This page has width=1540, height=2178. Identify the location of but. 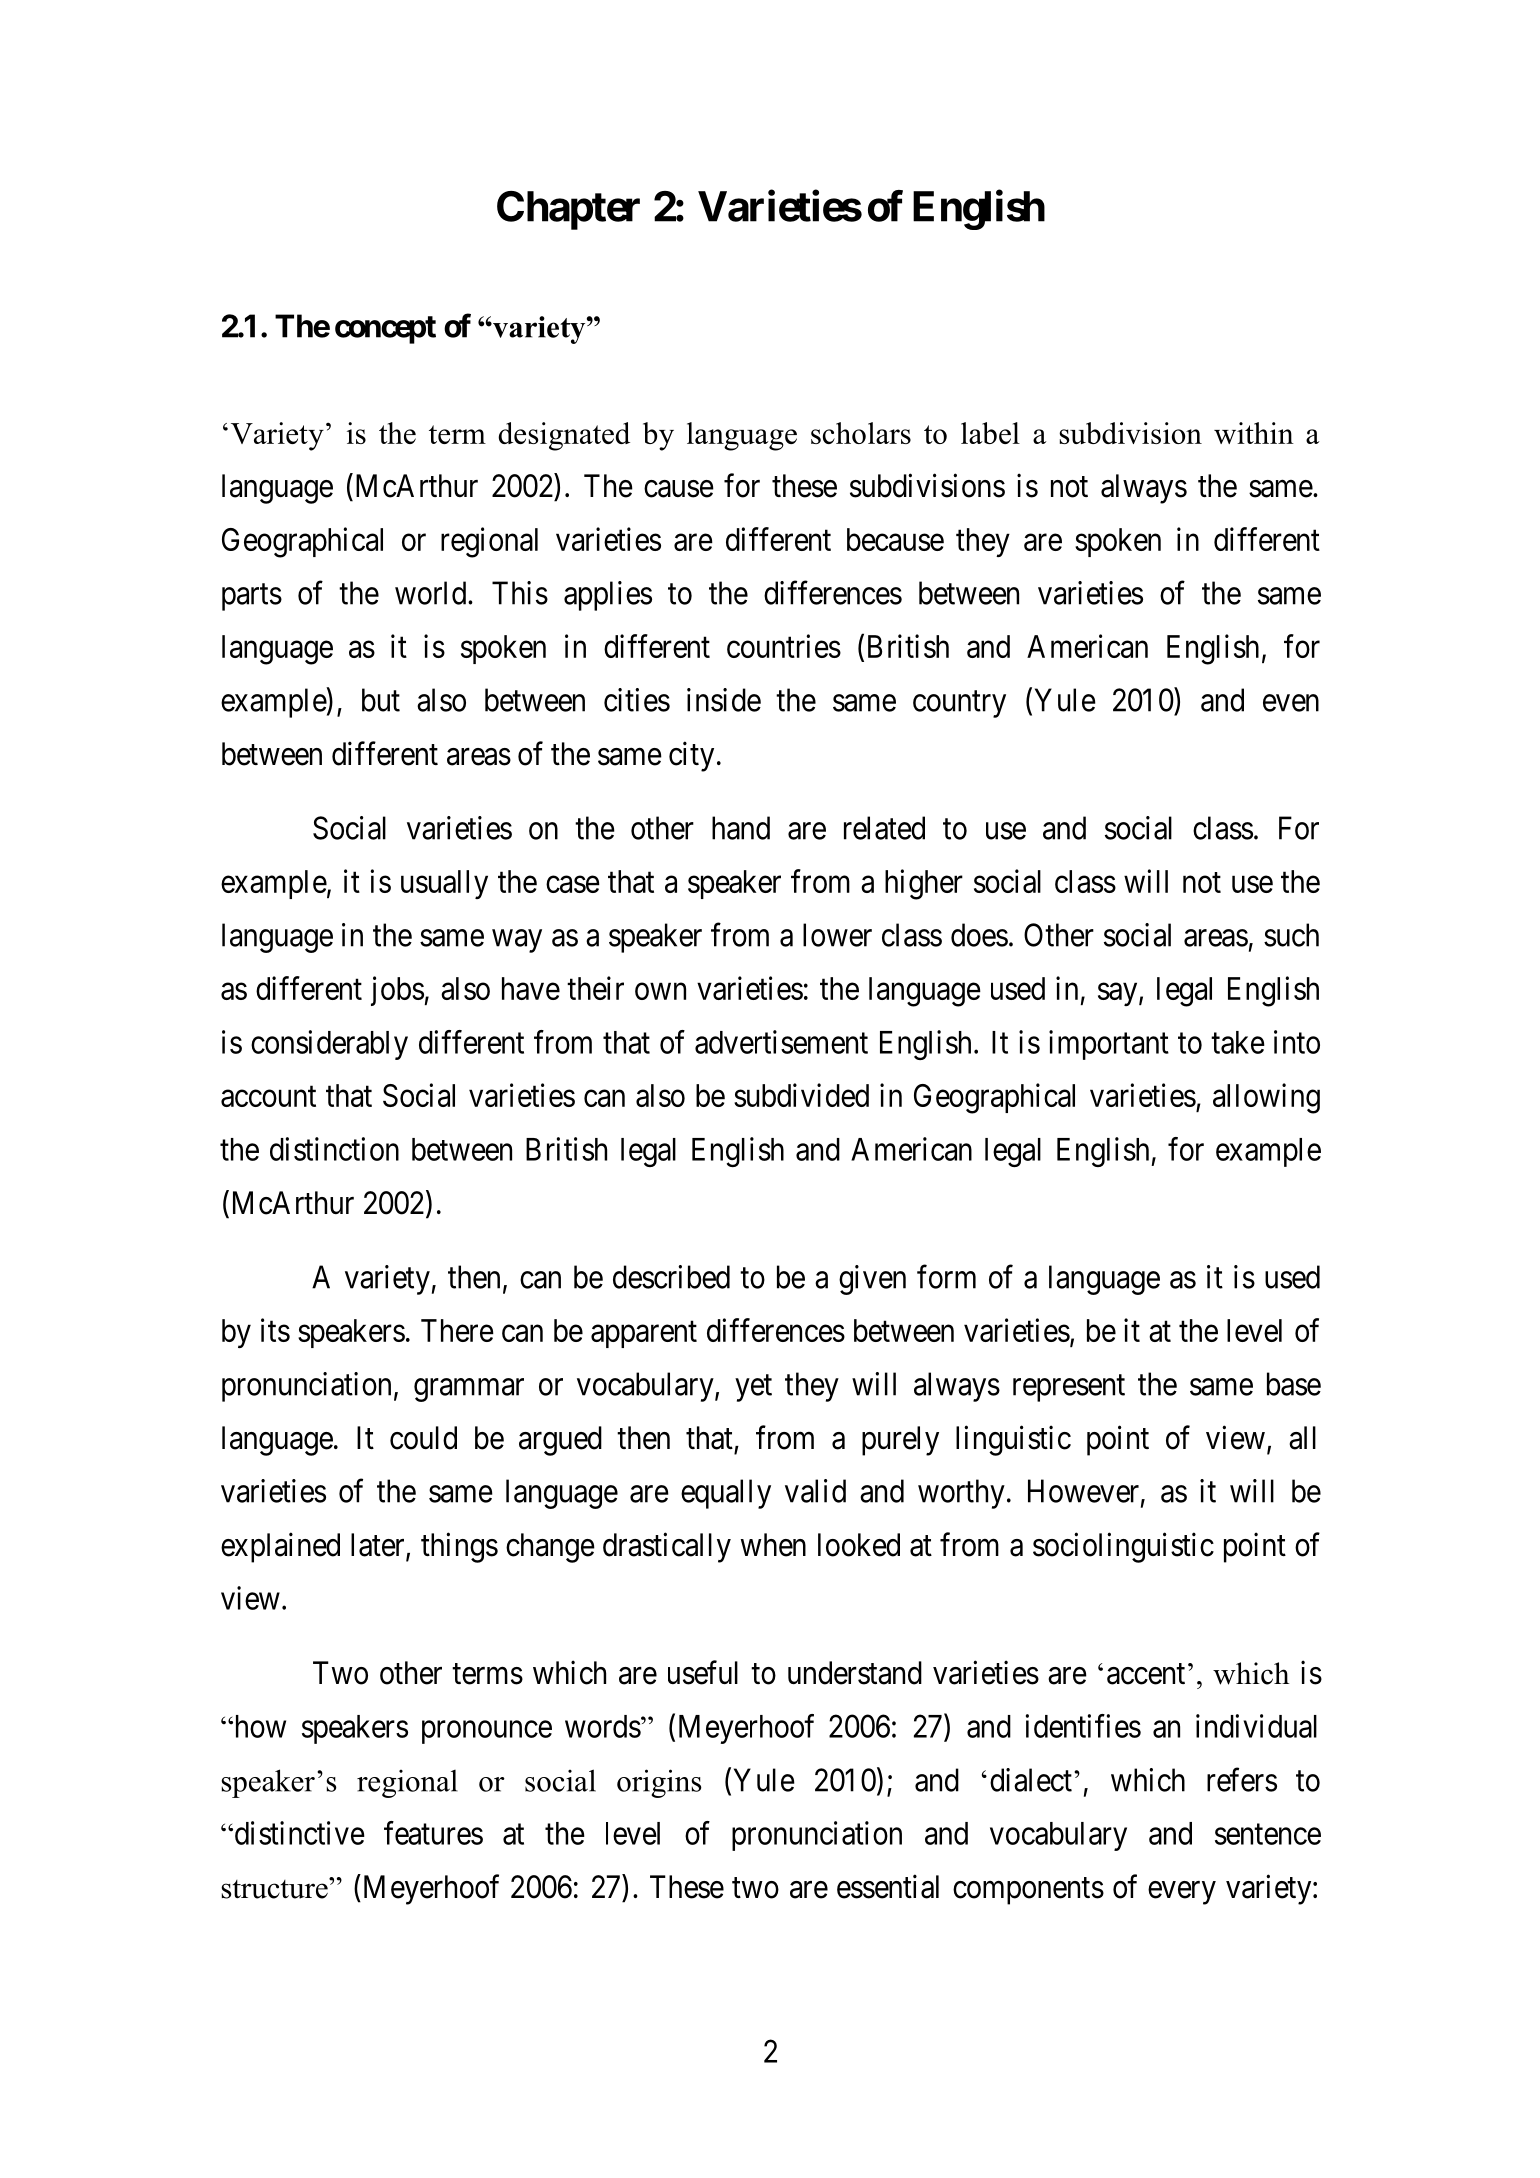
(381, 700).
